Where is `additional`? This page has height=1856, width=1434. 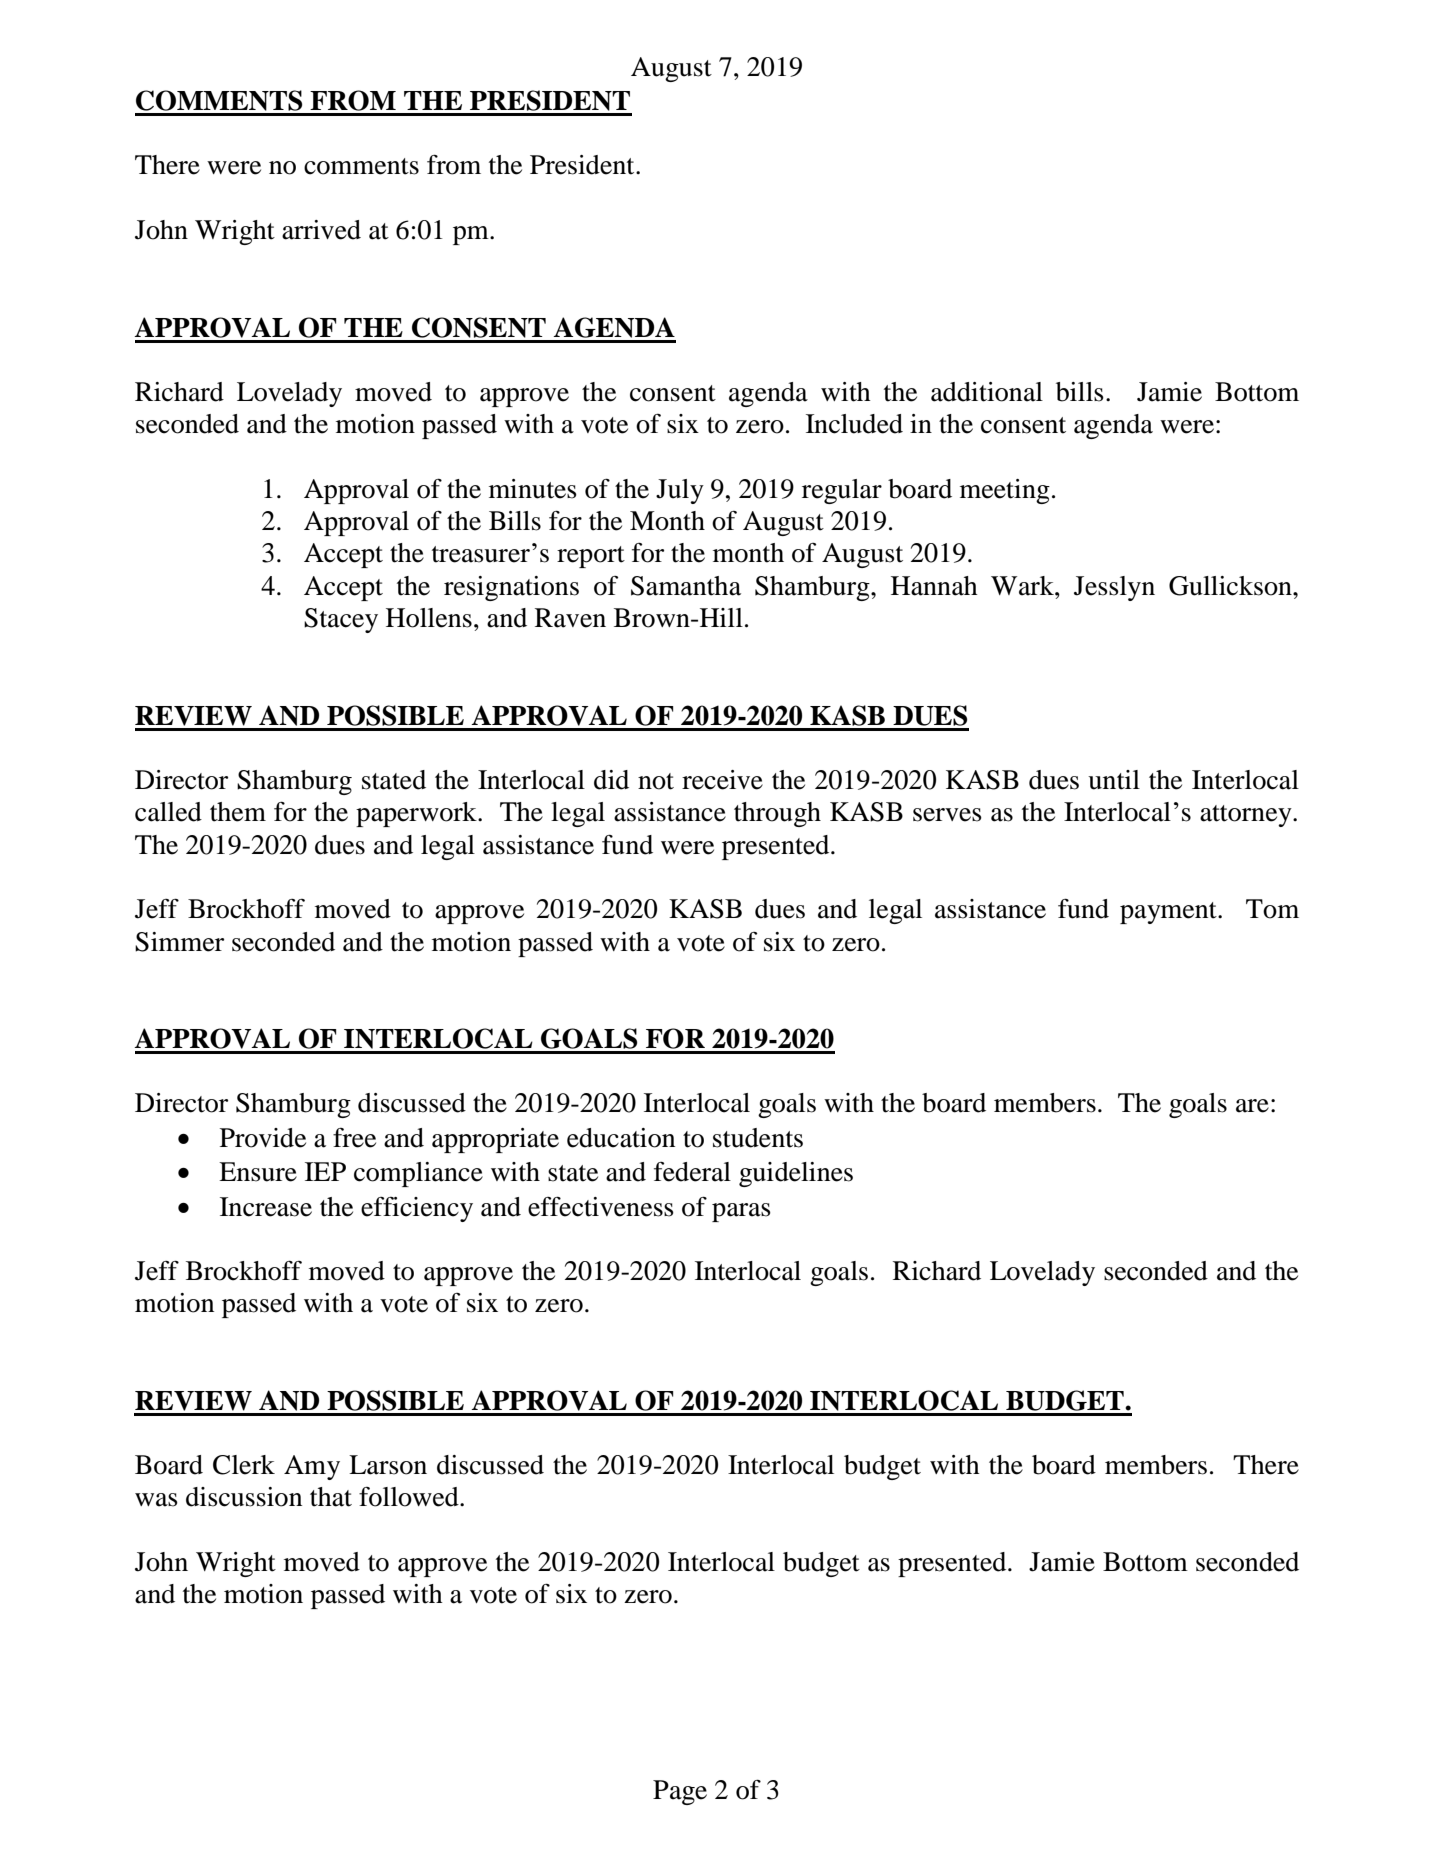 additional is located at coordinates (987, 392).
